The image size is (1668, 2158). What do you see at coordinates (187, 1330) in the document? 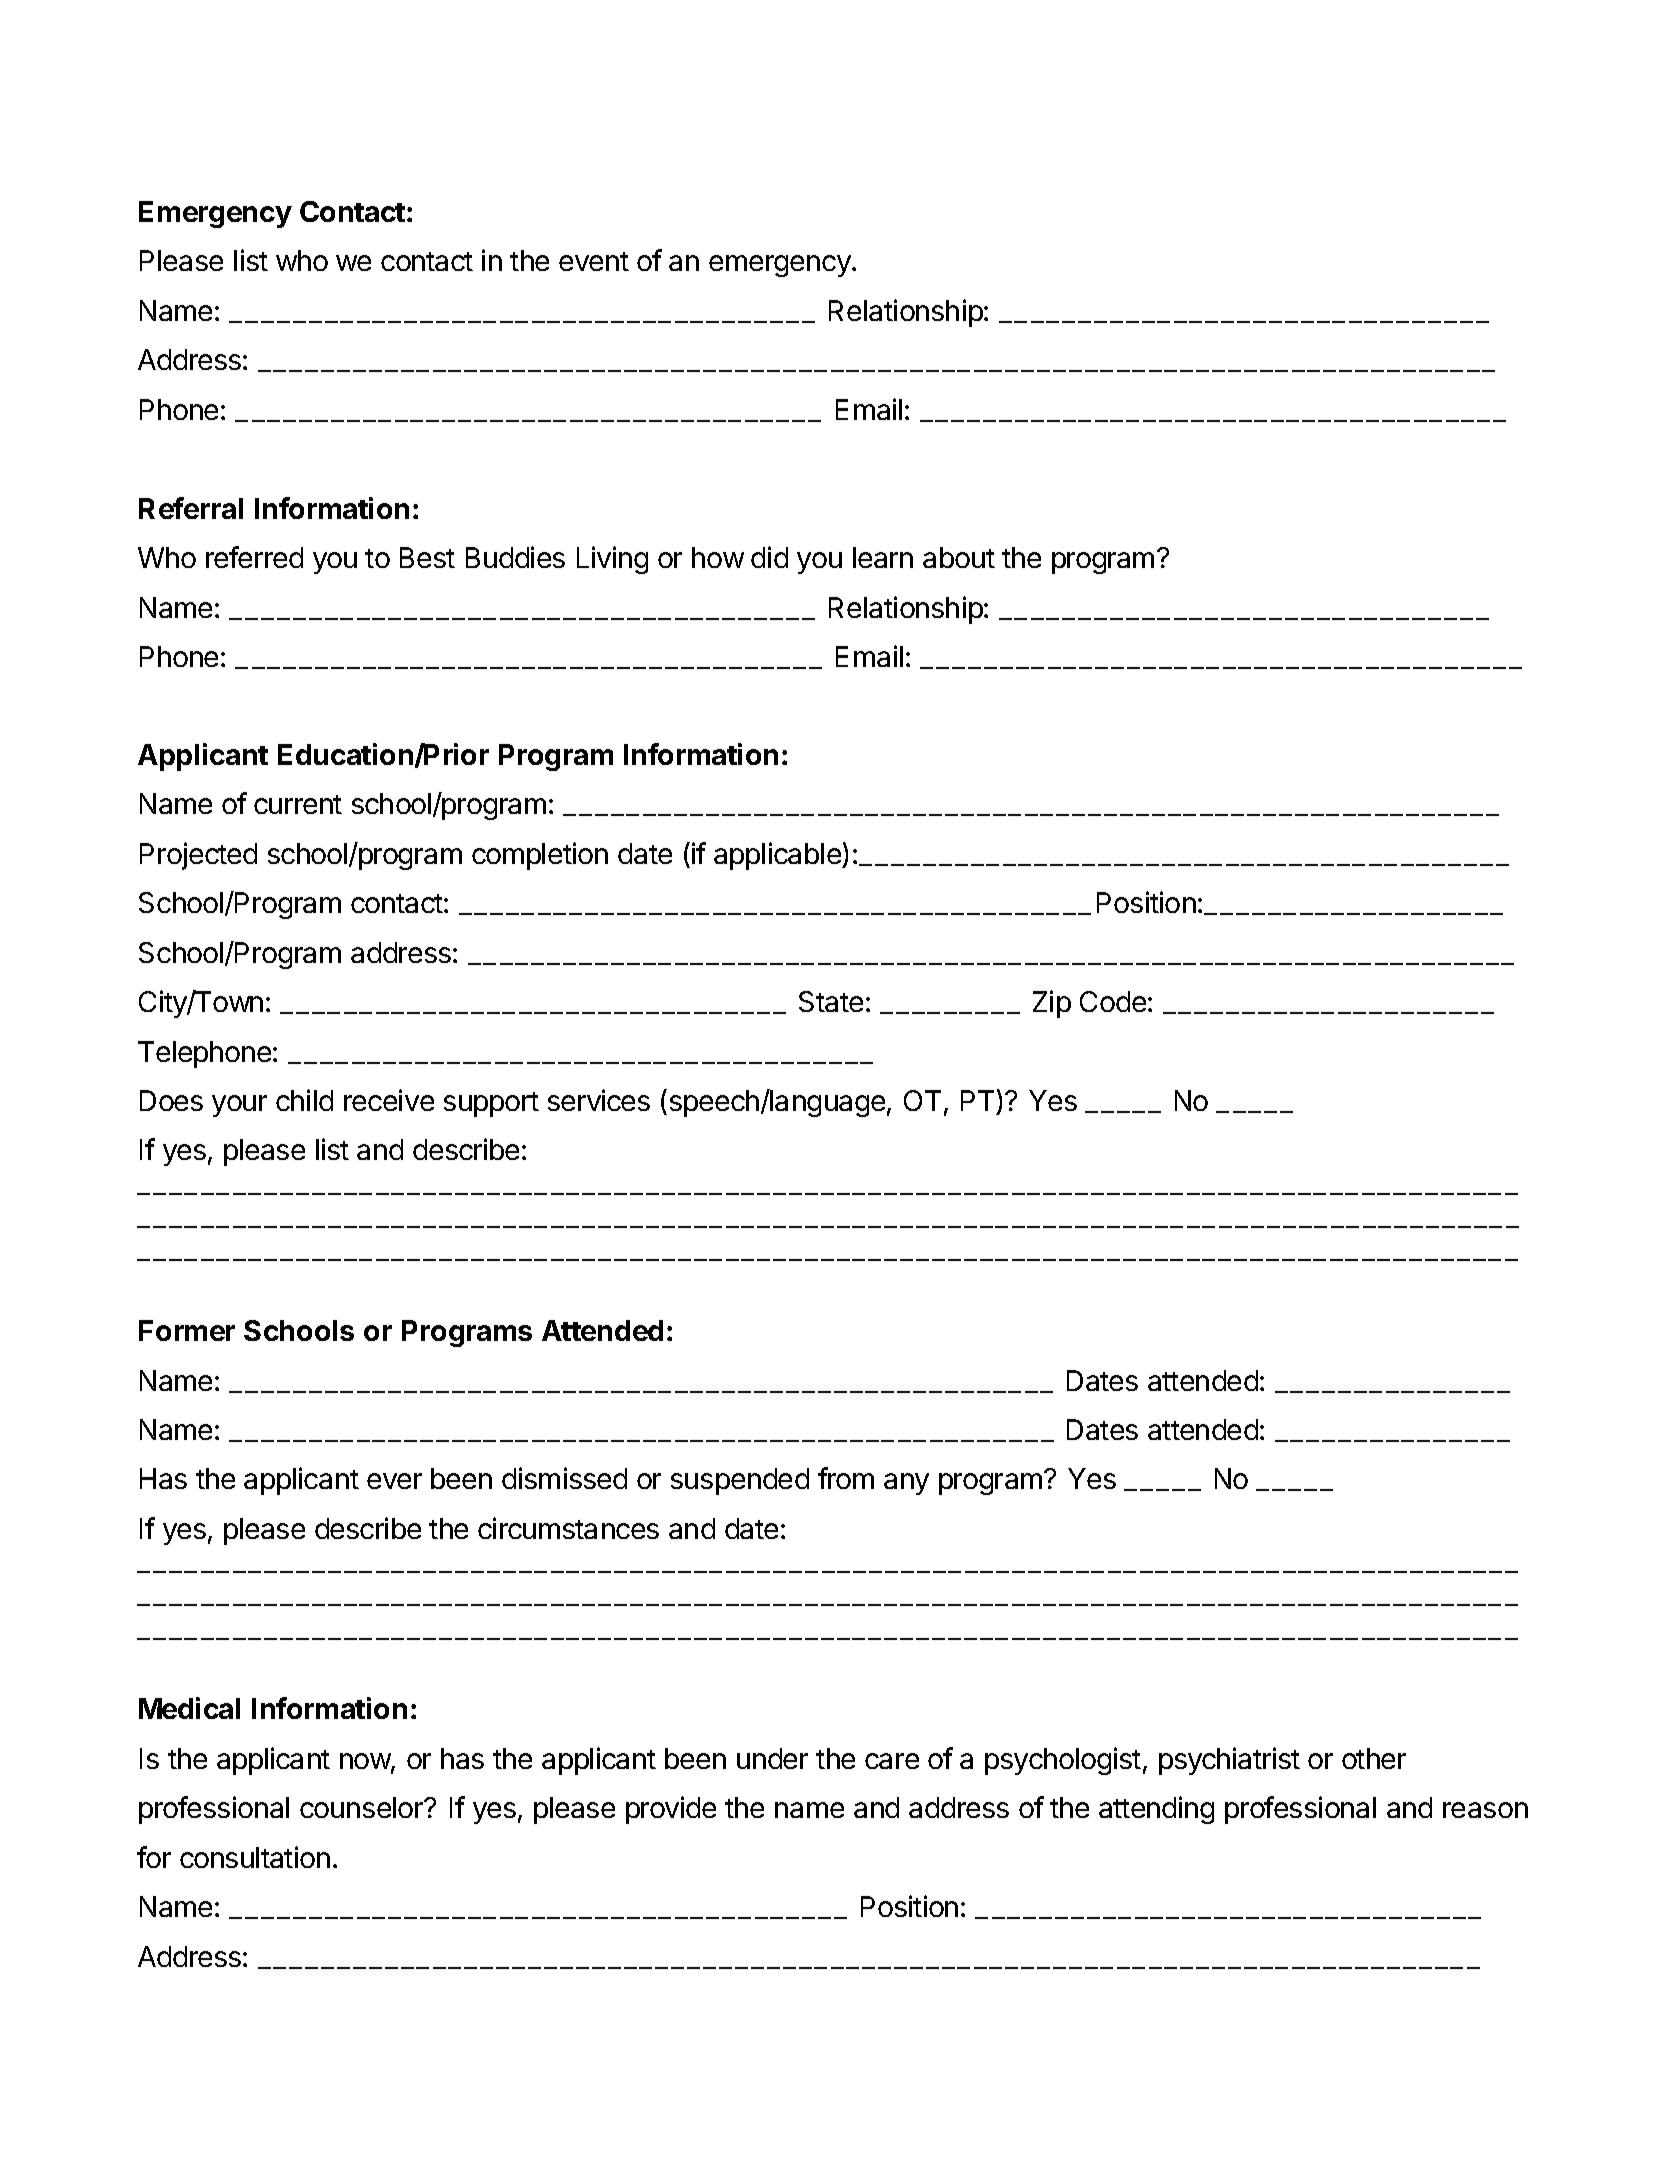
I see `Former` at bounding box center [187, 1330].
